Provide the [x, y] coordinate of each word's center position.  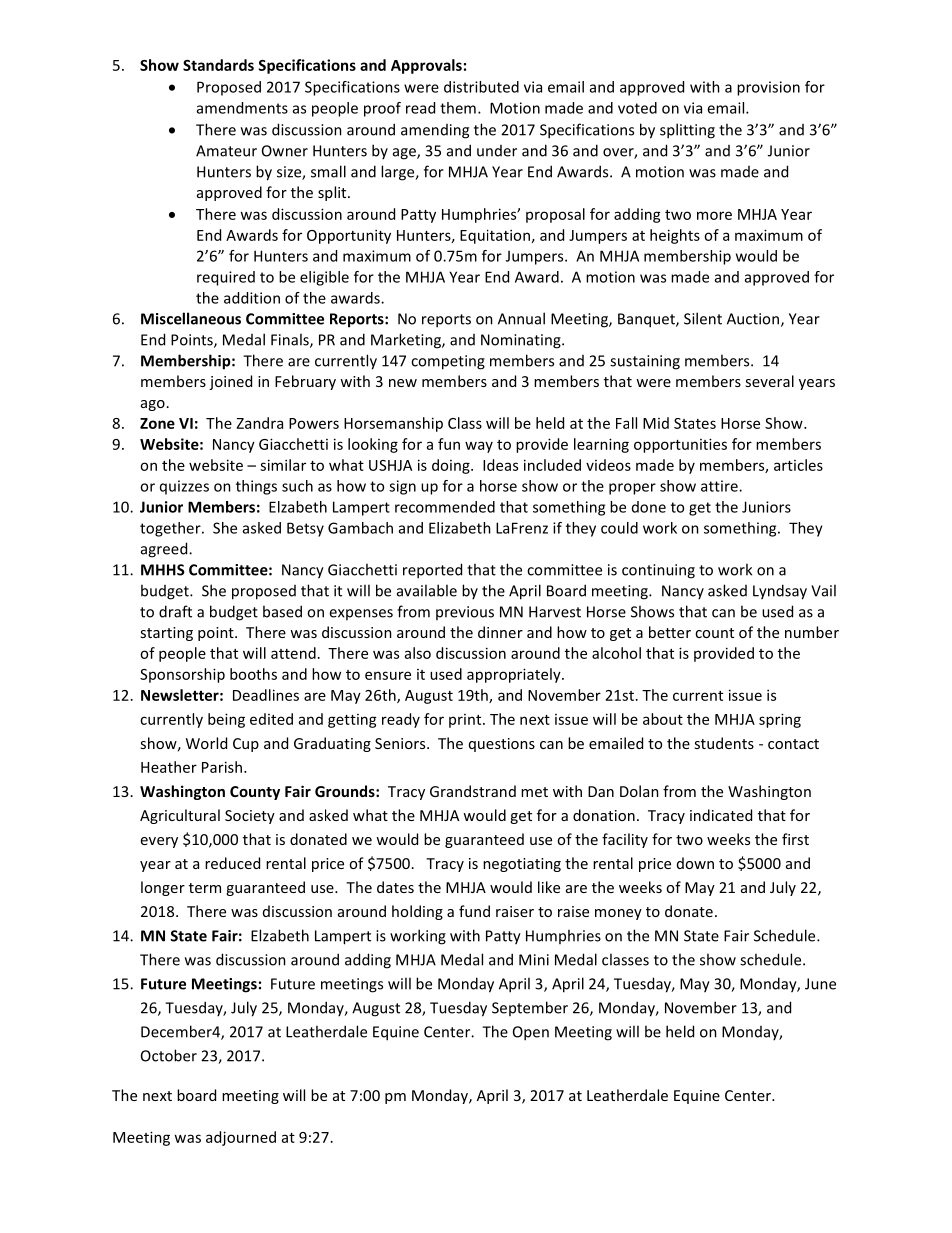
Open [531, 1033]
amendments [242, 108]
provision [768, 88]
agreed [165, 550]
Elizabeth [460, 528]
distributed [481, 87]
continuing [658, 571]
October [169, 1055]
